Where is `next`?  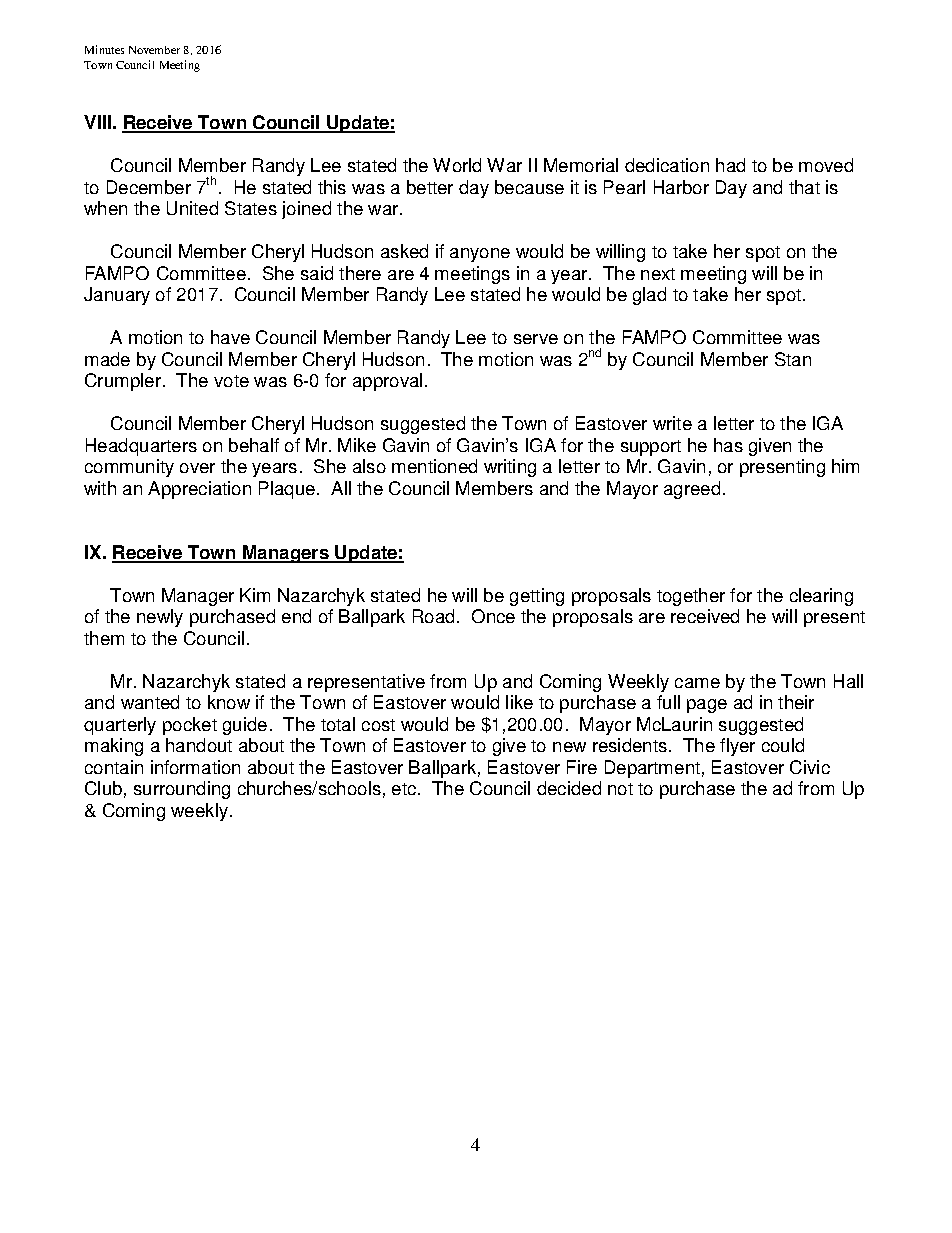
next is located at coordinates (658, 274).
